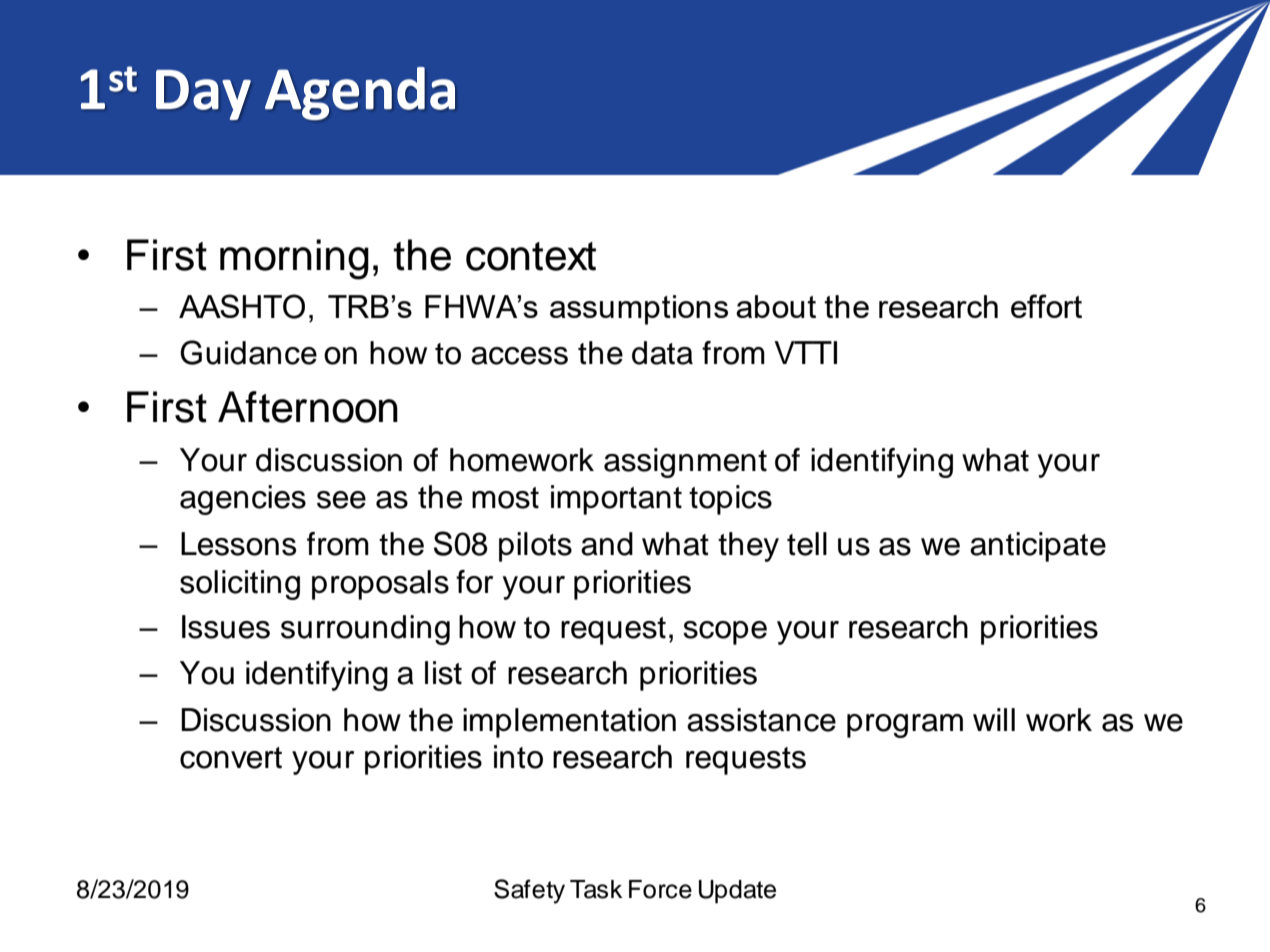 The image size is (1270, 952). I want to click on implementation, so click(569, 723).
